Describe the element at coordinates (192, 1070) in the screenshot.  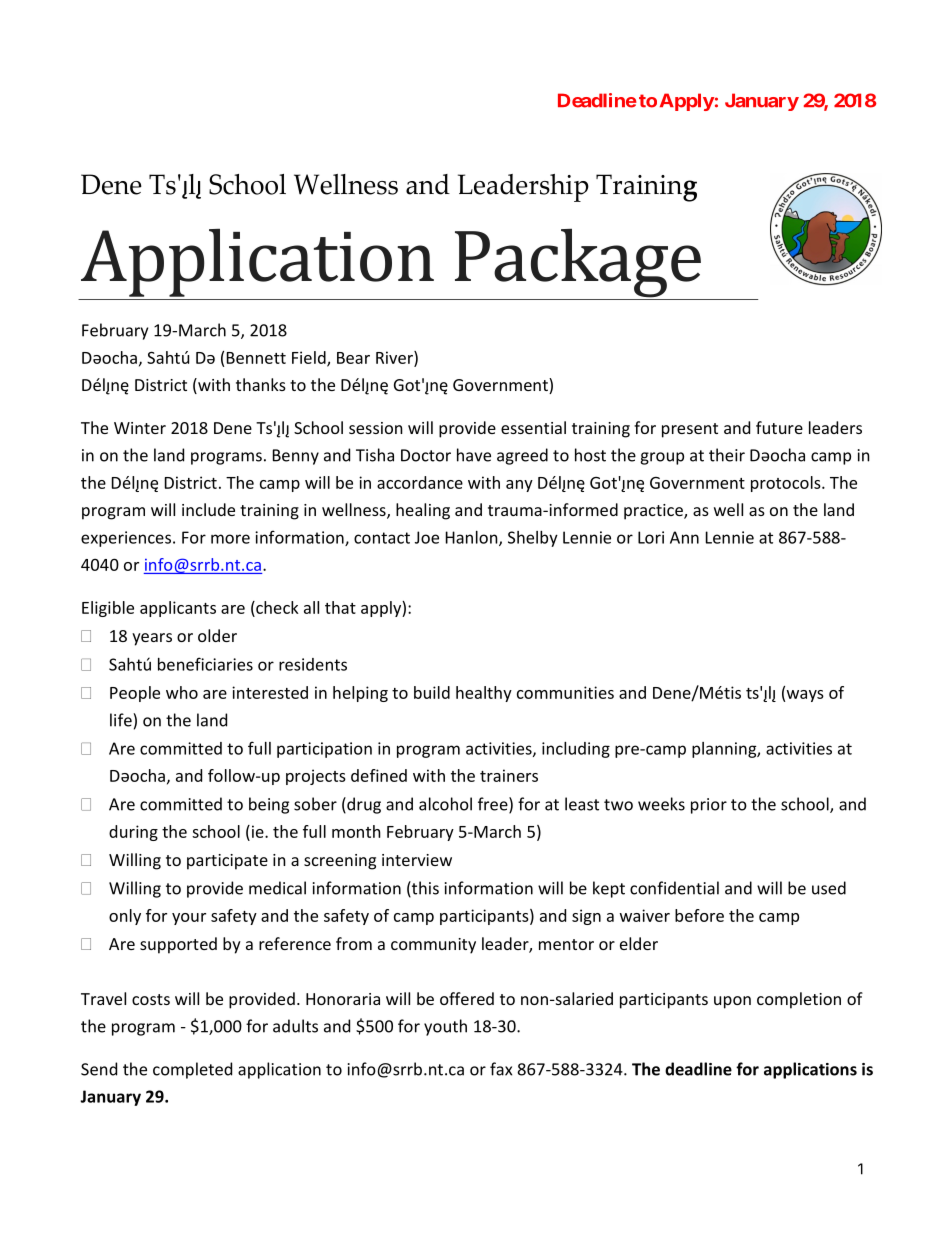
I see `completed` at that location.
